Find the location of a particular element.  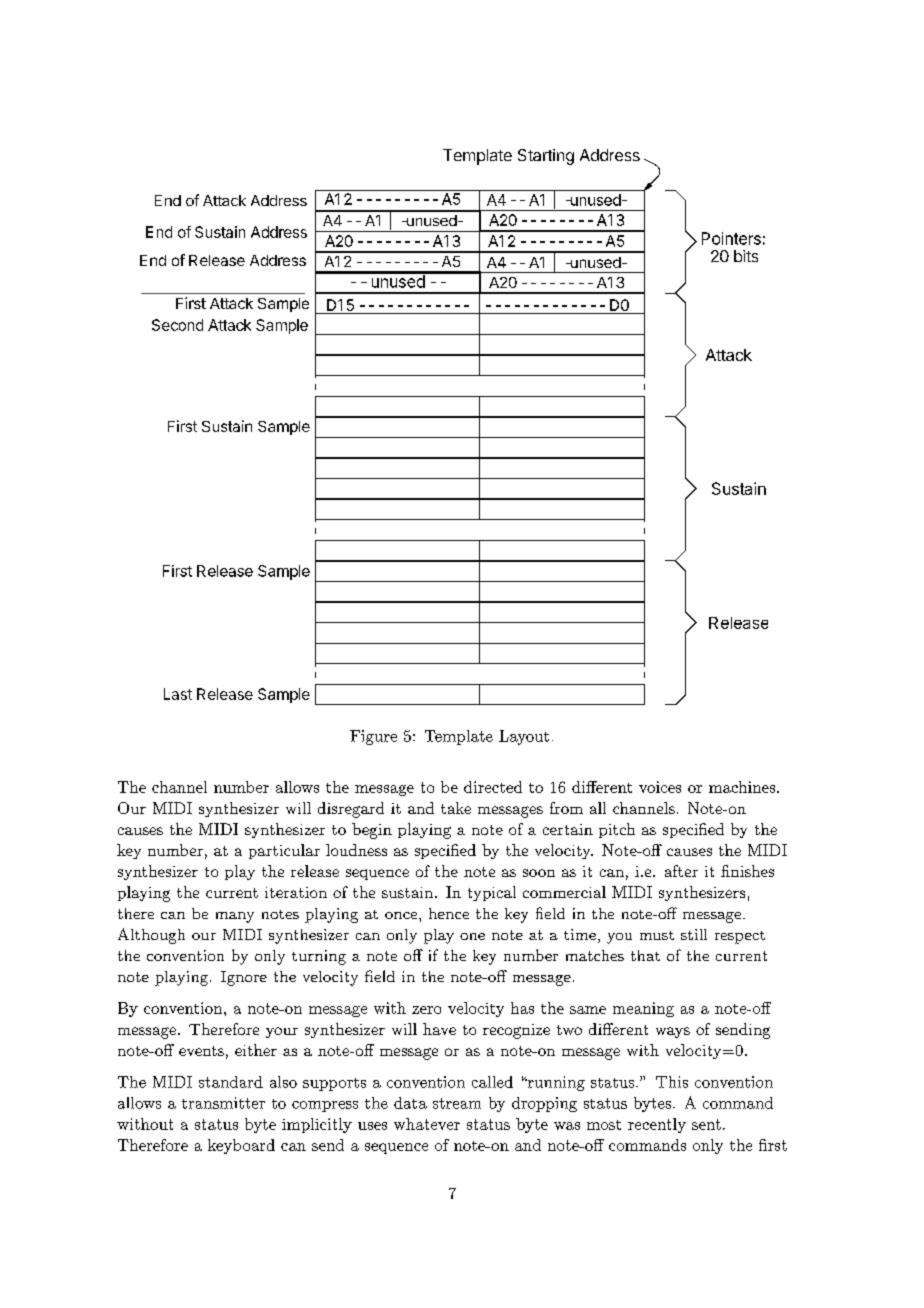

transmitter is located at coordinates (223, 1103).
